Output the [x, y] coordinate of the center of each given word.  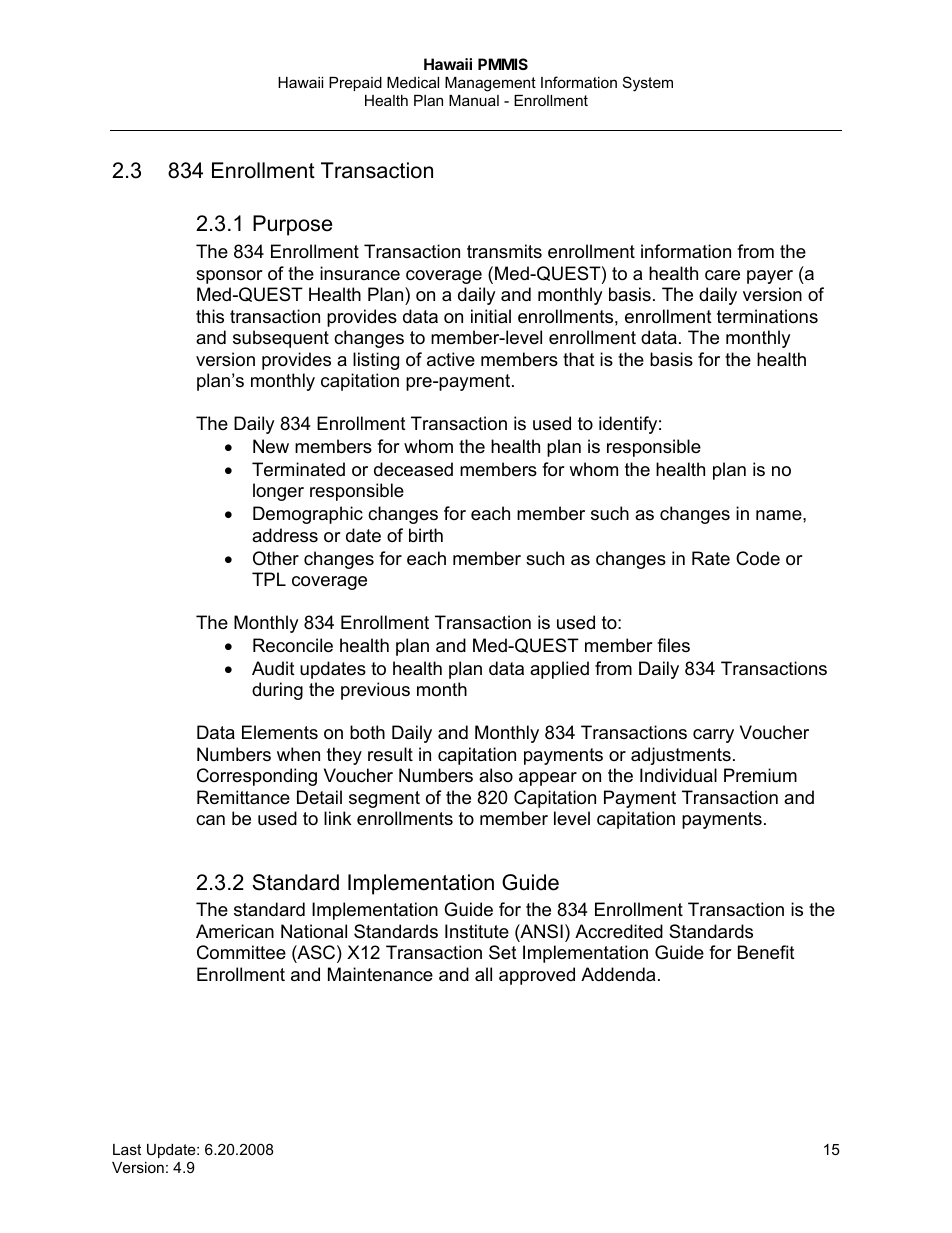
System [648, 84]
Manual [474, 100]
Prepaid [355, 84]
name [780, 515]
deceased [413, 469]
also [496, 775]
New [271, 446]
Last [127, 1149]
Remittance [243, 797]
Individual [678, 775]
